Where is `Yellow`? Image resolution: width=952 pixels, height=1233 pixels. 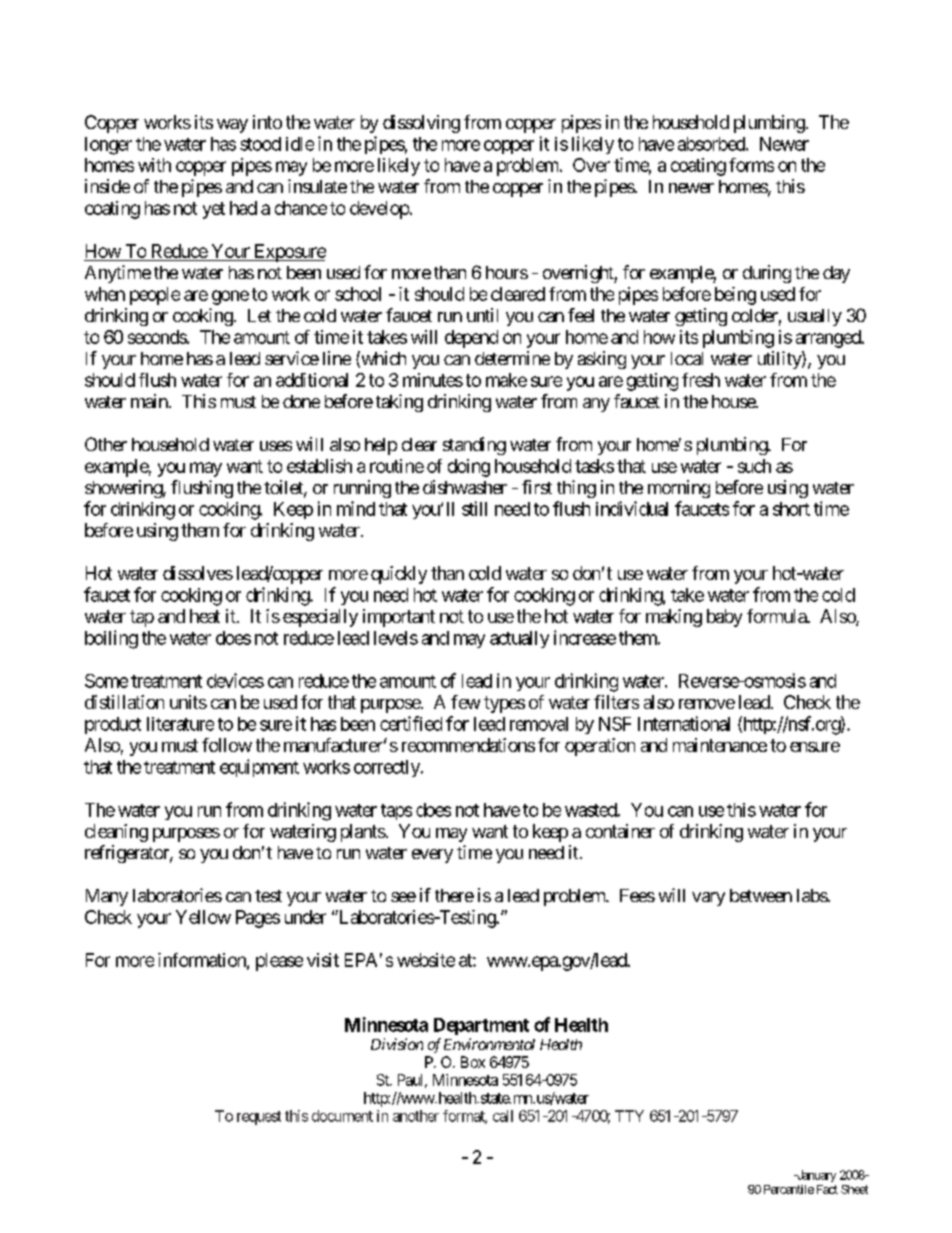 Yellow is located at coordinates (203, 917).
